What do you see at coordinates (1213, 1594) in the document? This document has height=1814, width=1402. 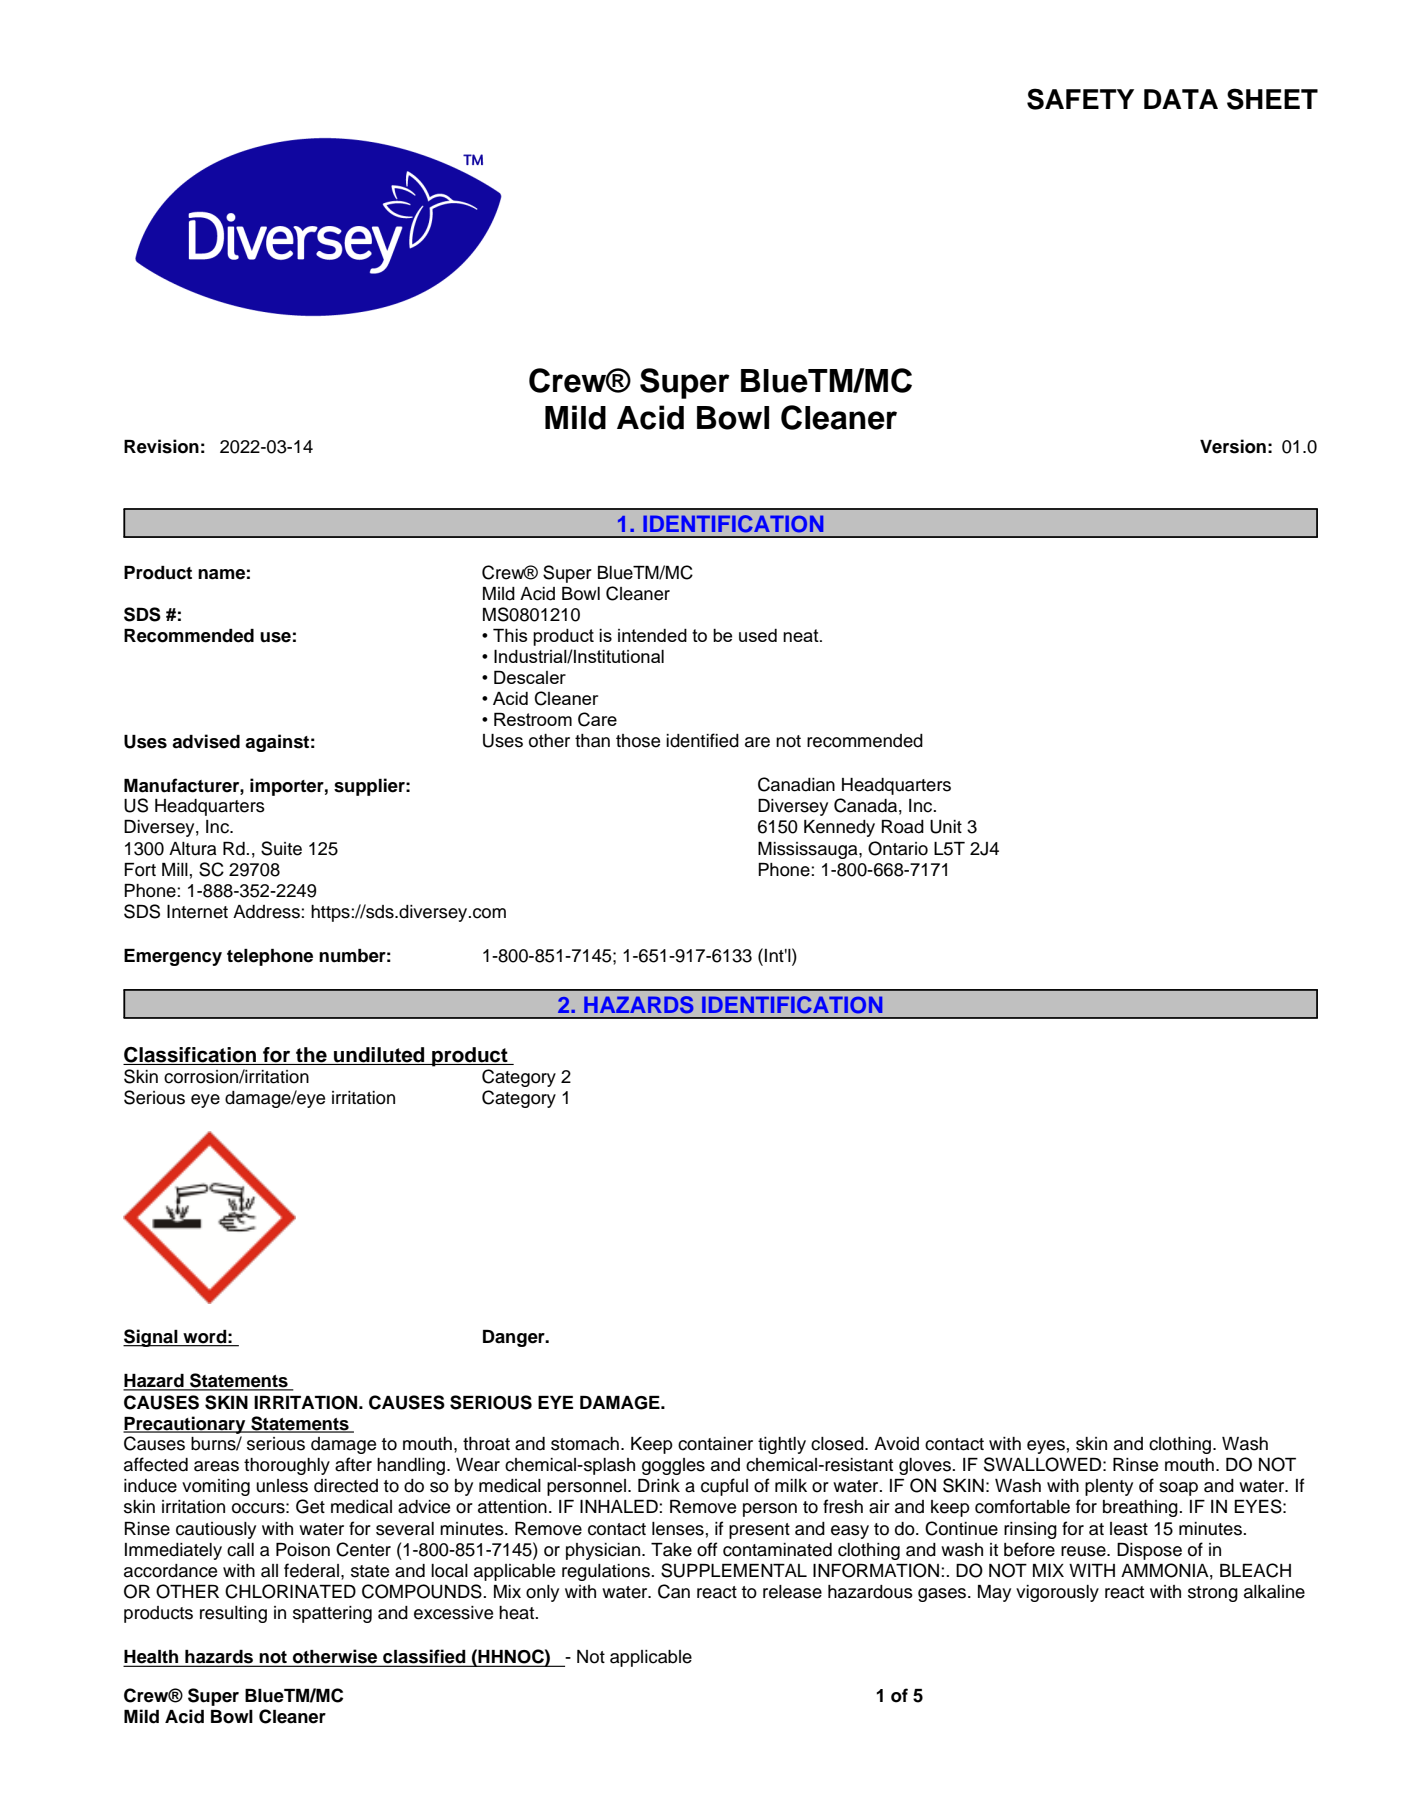 I see `strong` at bounding box center [1213, 1594].
